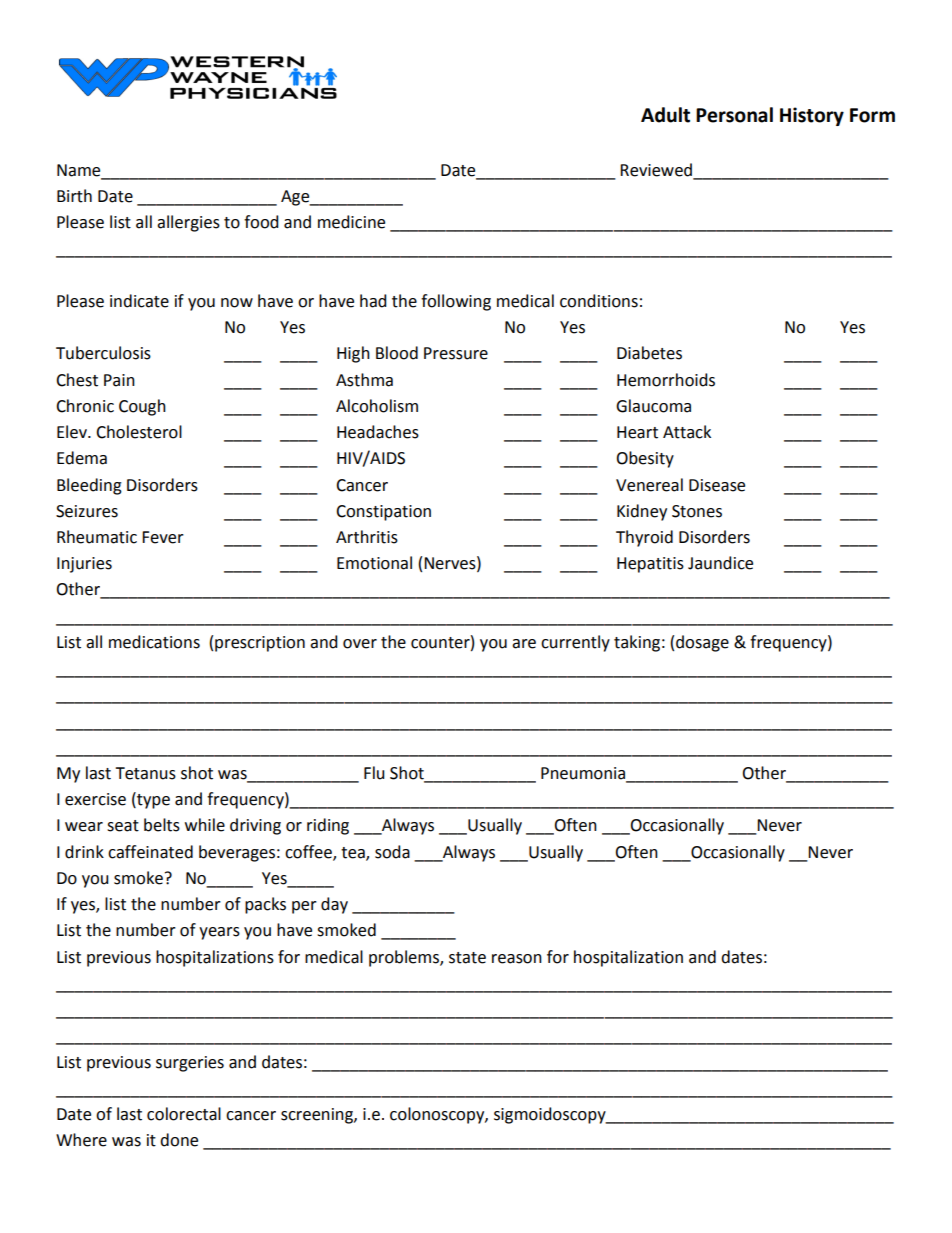  Describe the element at coordinates (219, 933) in the image. I see `years` at that location.
